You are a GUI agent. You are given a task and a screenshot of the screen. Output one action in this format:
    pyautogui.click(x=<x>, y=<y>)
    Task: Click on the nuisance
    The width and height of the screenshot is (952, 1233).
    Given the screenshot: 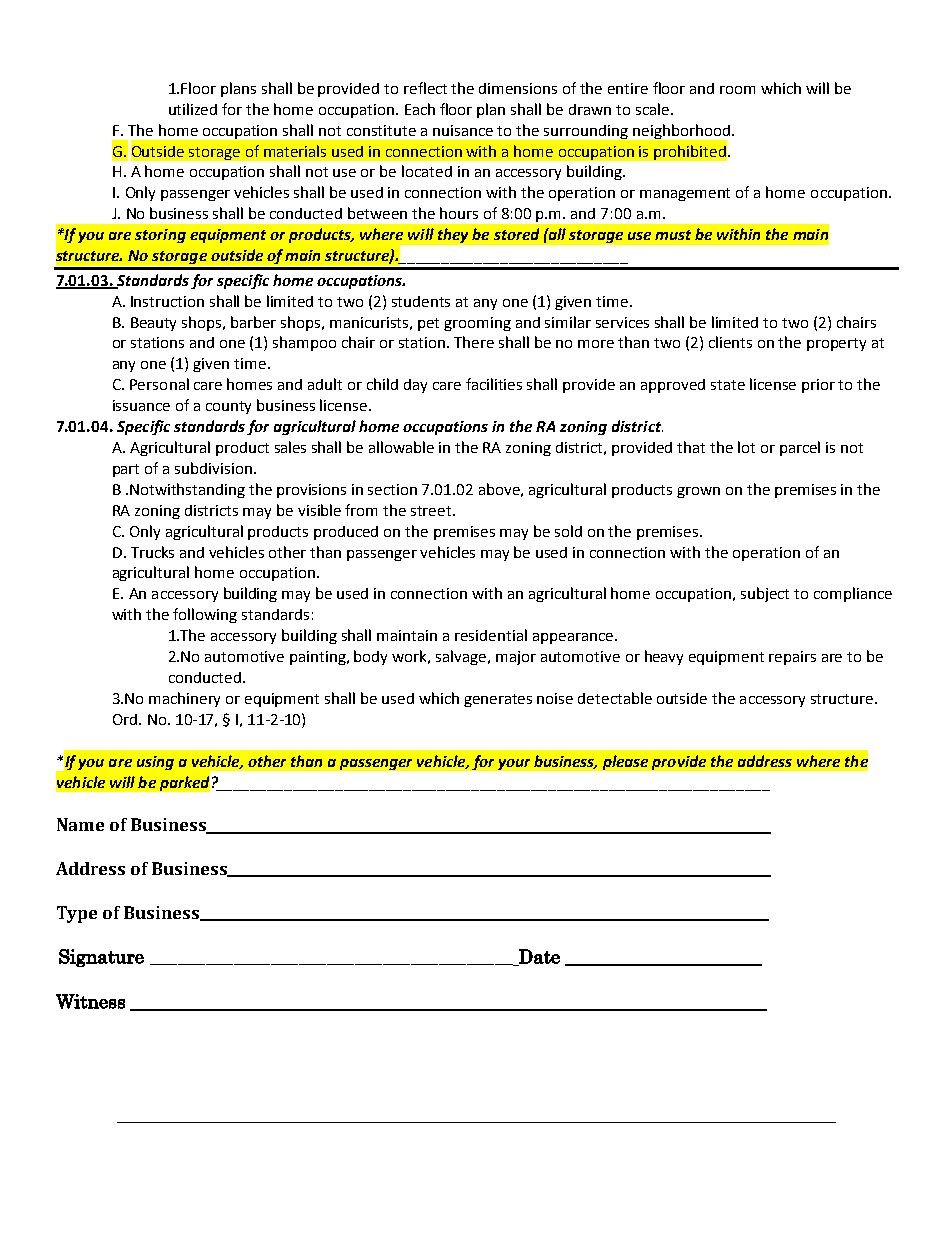 What is the action you would take?
    pyautogui.click(x=463, y=130)
